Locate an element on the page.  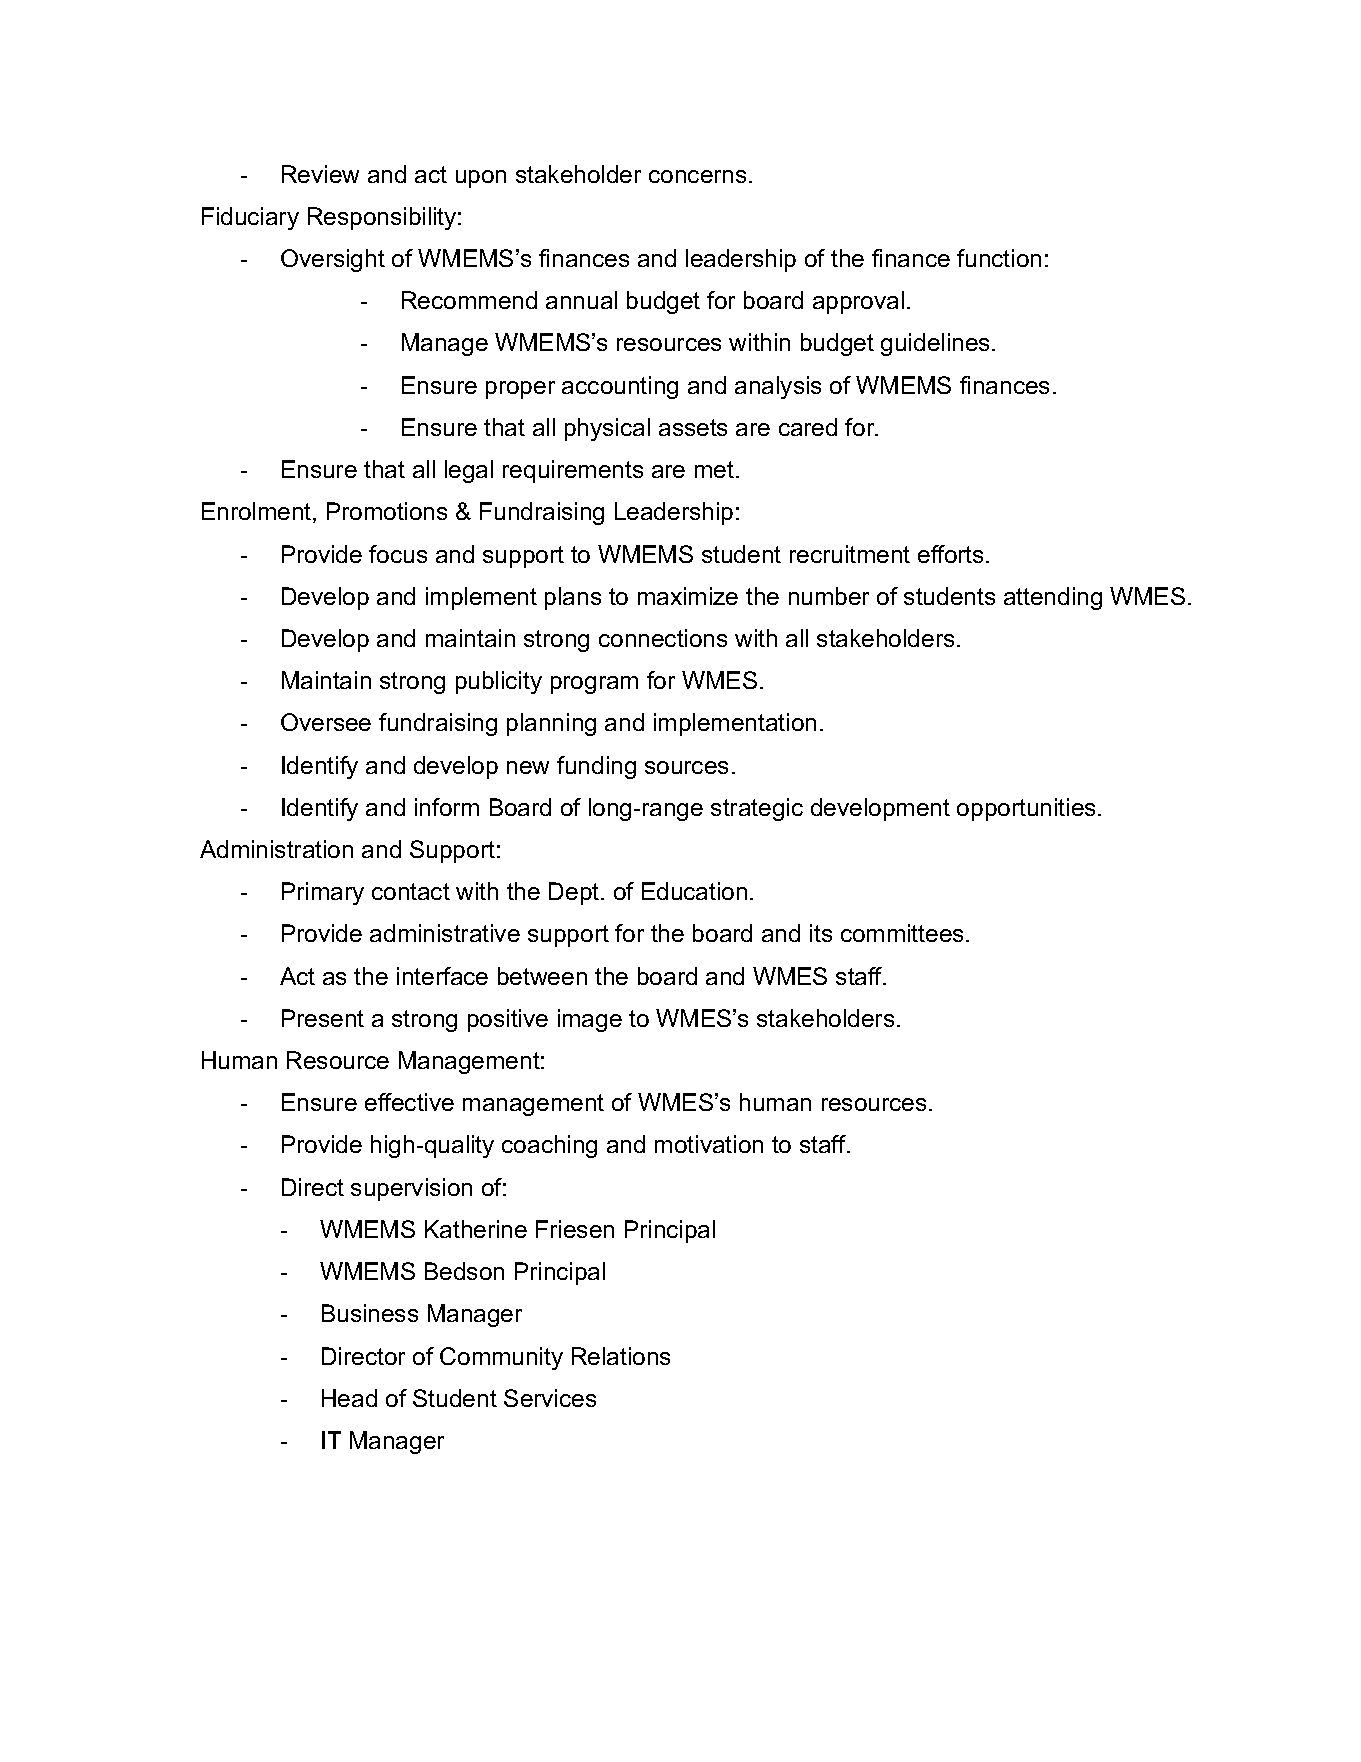
image is located at coordinates (590, 1020).
